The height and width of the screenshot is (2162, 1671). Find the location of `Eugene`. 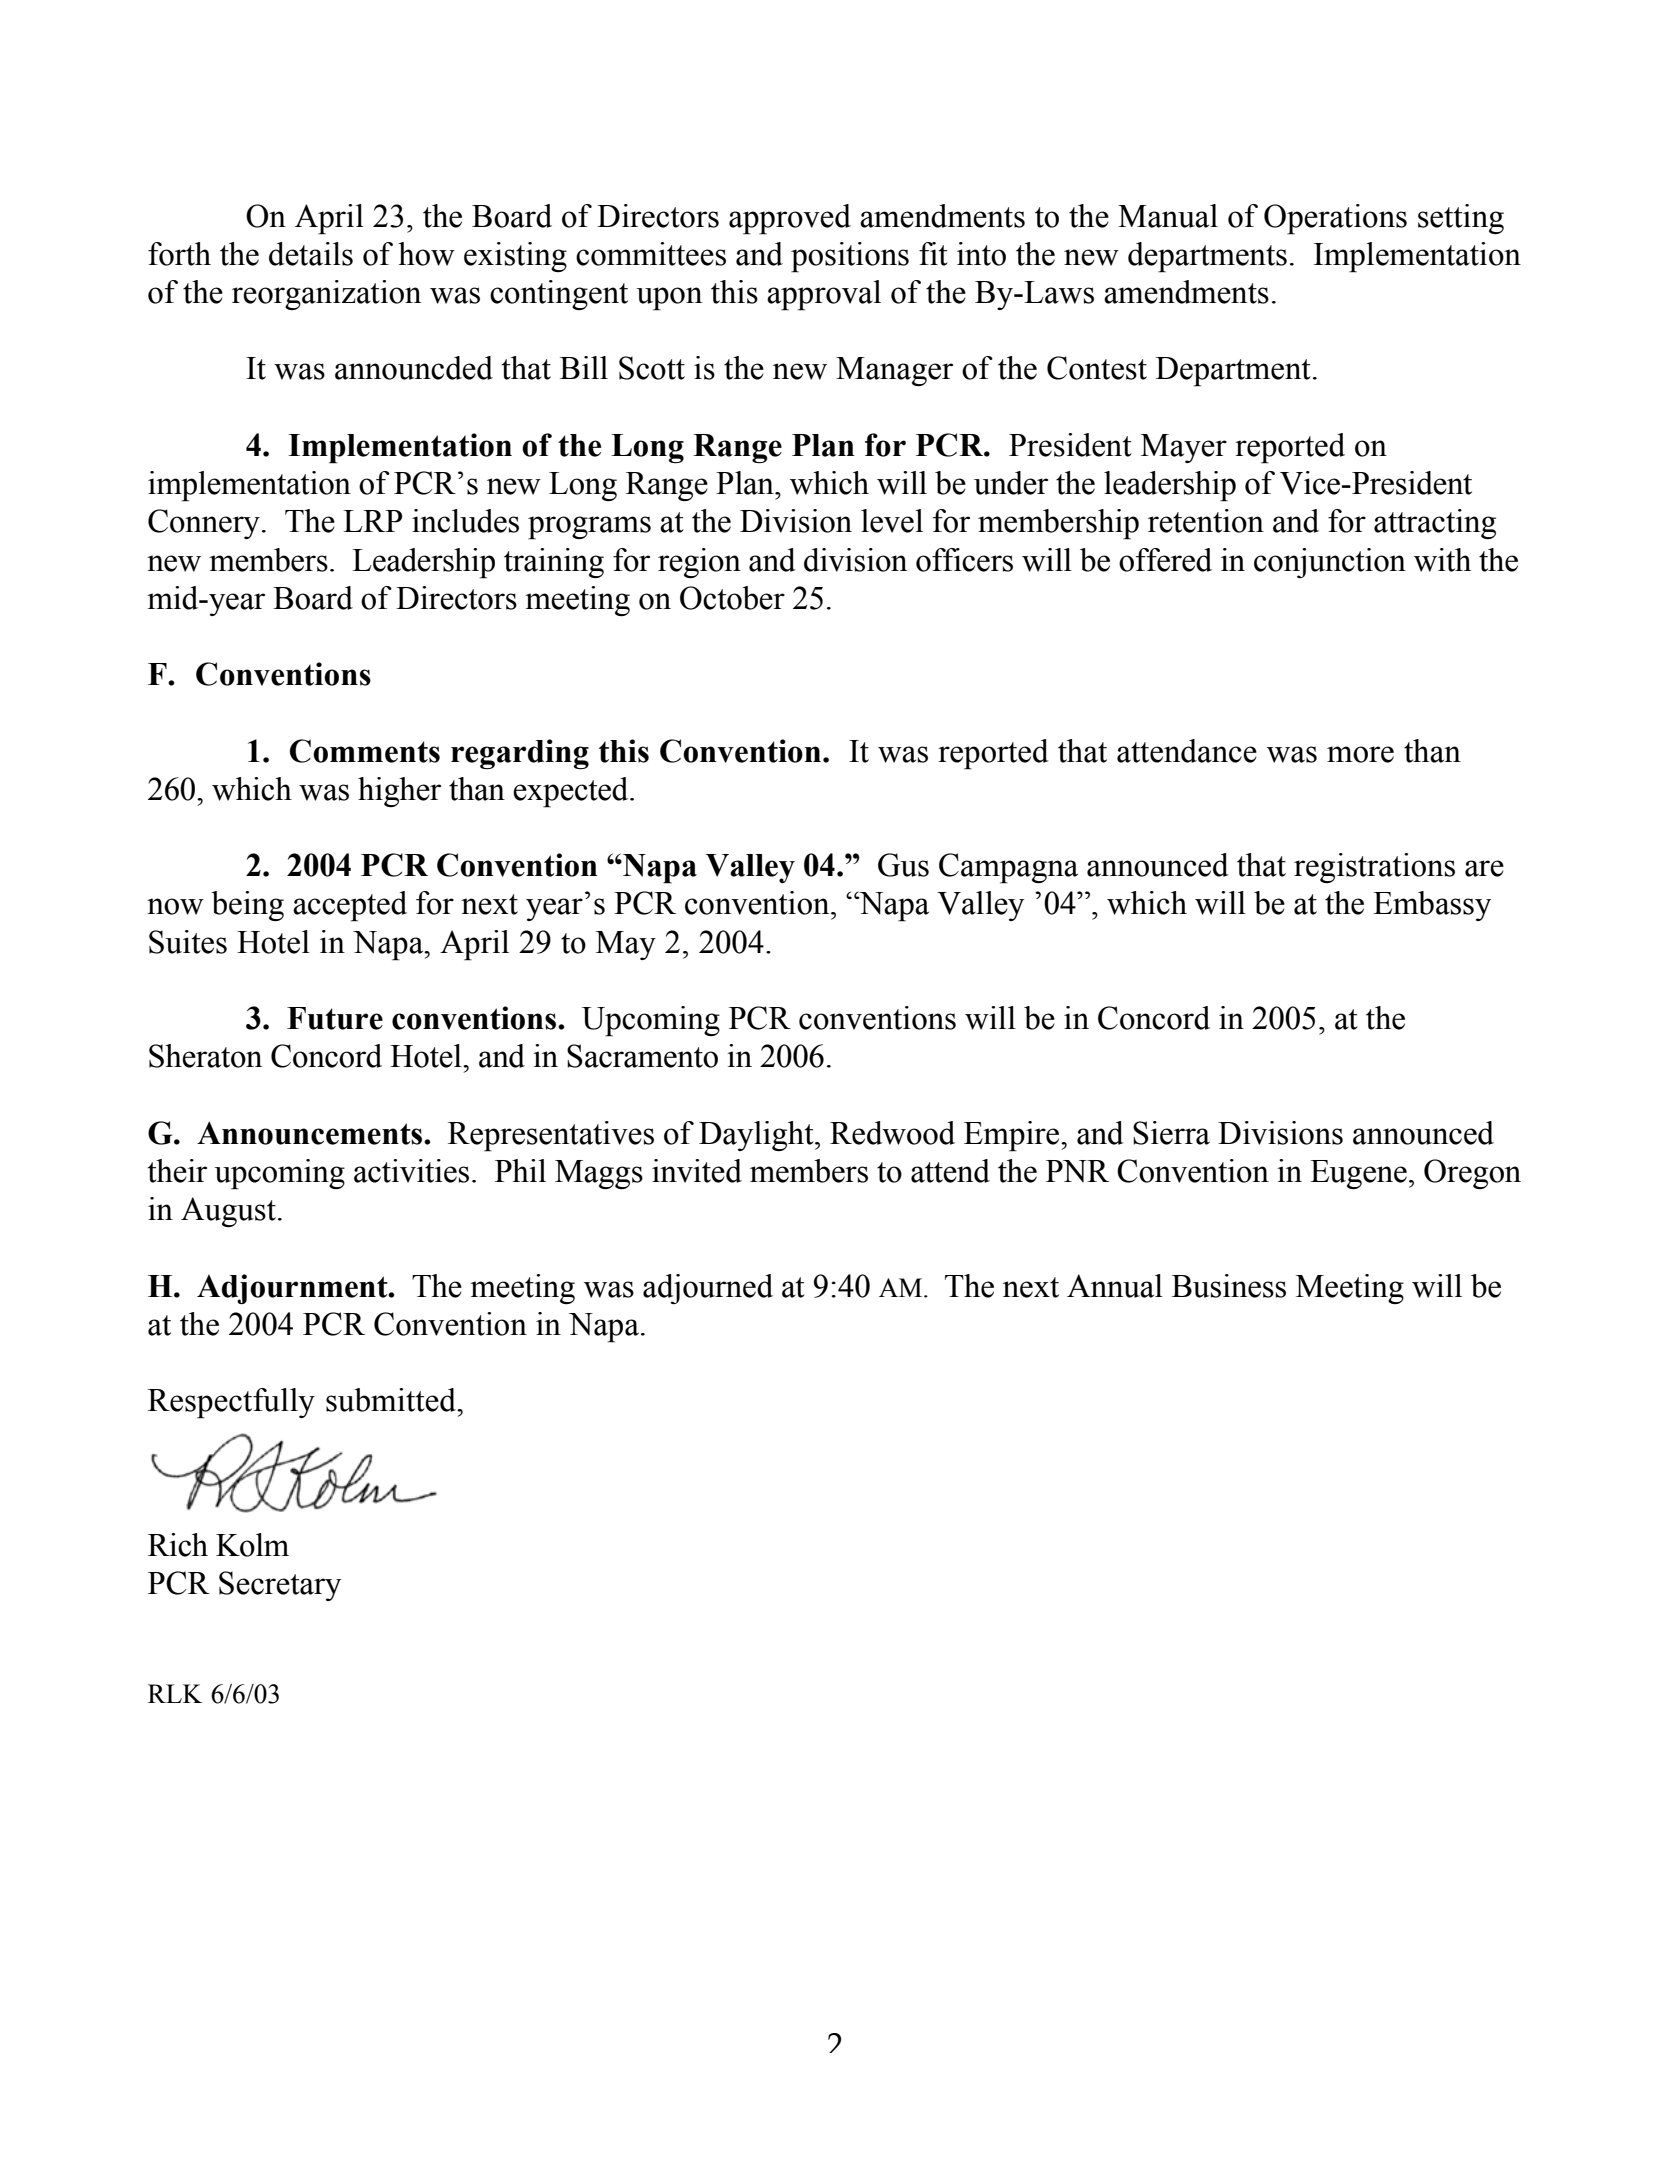

Eugene is located at coordinates (1358, 1174).
